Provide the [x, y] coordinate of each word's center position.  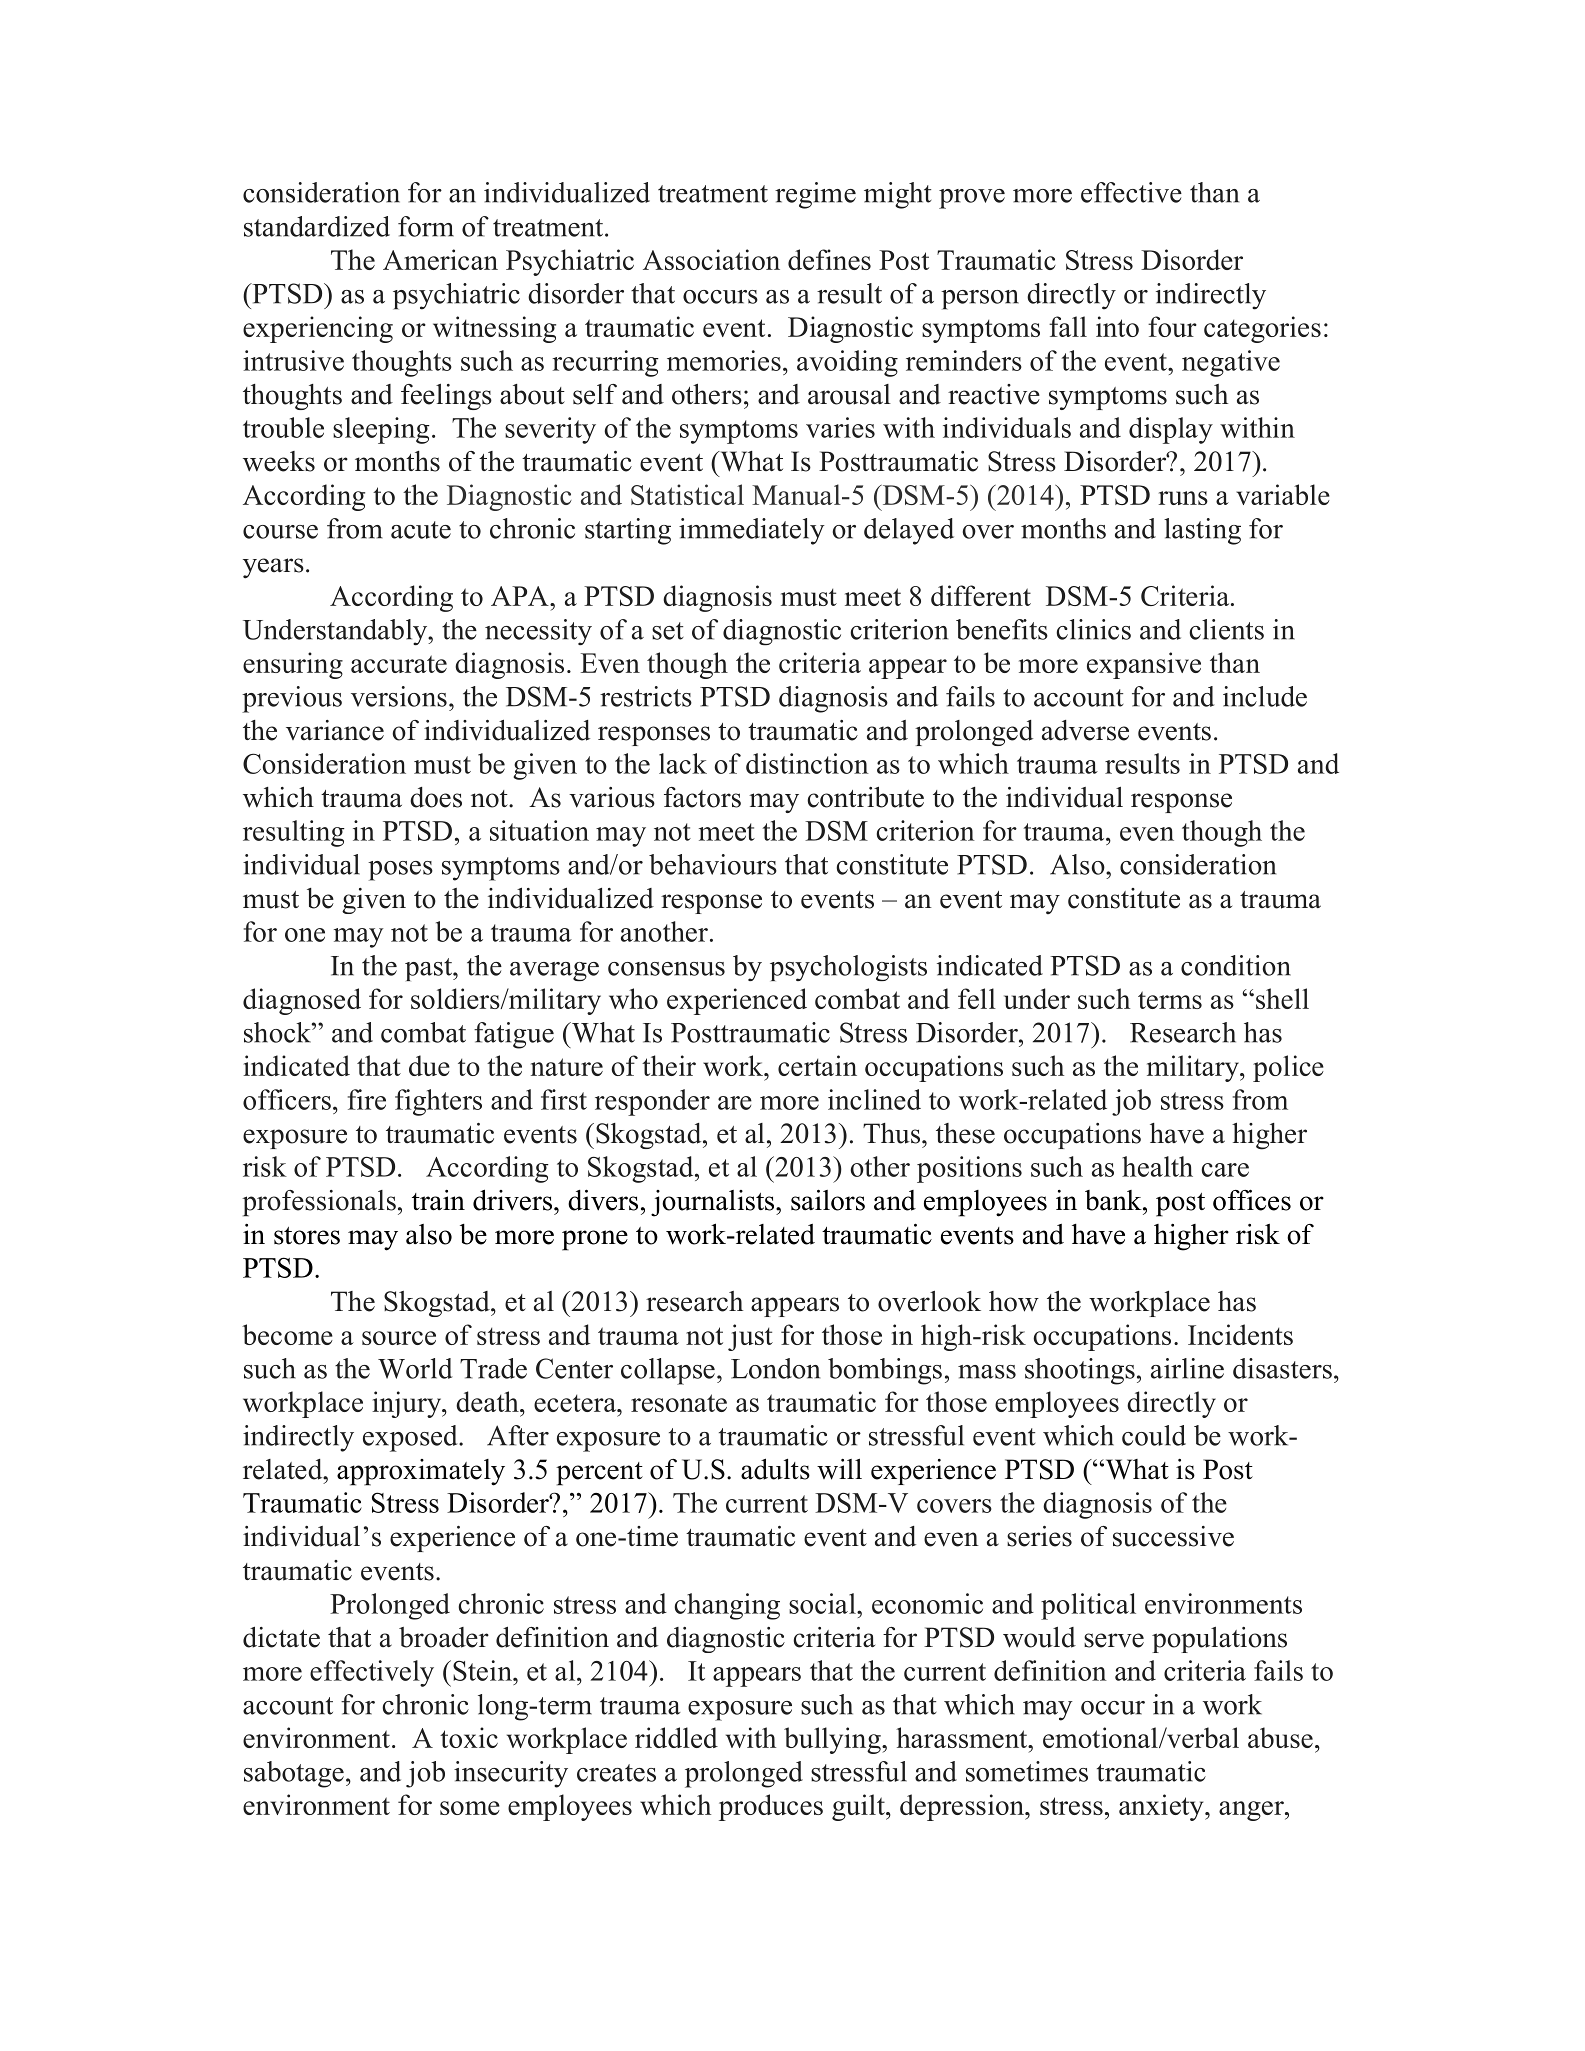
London [775, 1368]
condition [1236, 965]
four [1172, 326]
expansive [1144, 665]
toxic [469, 1737]
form [426, 226]
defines [829, 259]
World [415, 1368]
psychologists [848, 968]
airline [1187, 1368]
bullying [833, 1740]
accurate [399, 664]
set [668, 631]
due [429, 1065]
